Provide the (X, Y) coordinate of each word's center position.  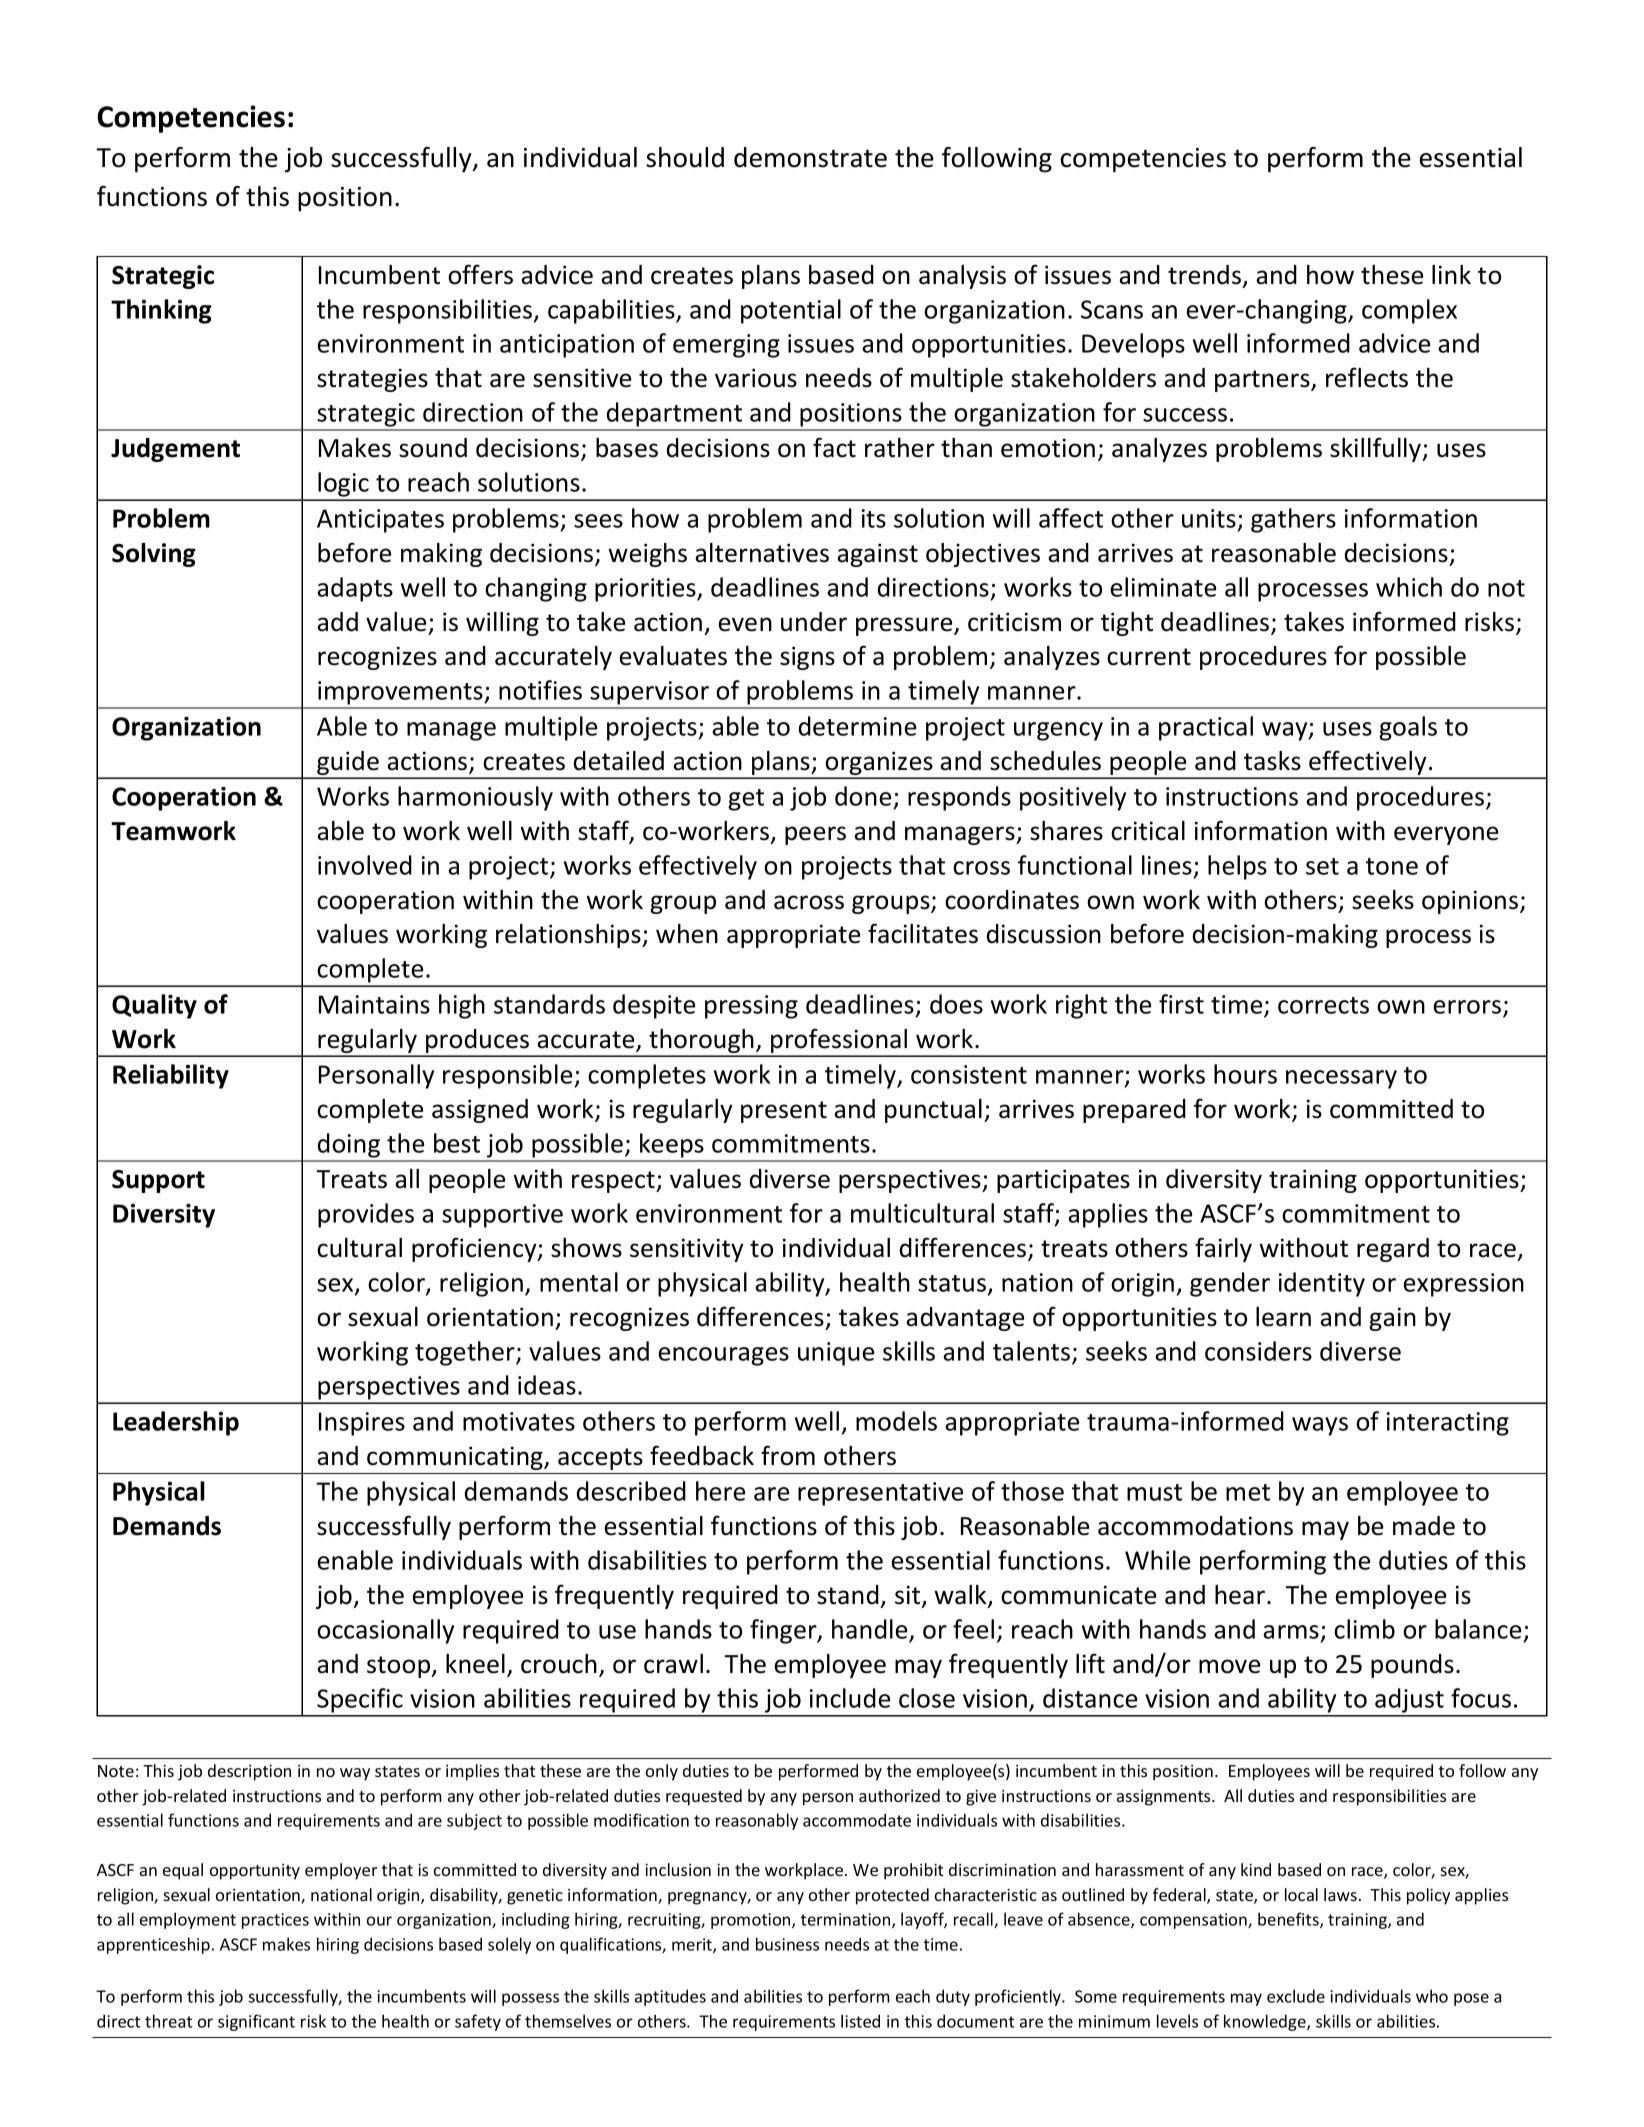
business (787, 1944)
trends (1206, 276)
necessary (1341, 1079)
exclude (1296, 1996)
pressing (751, 1007)
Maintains (374, 1004)
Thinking (161, 311)
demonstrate (810, 157)
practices (275, 1921)
